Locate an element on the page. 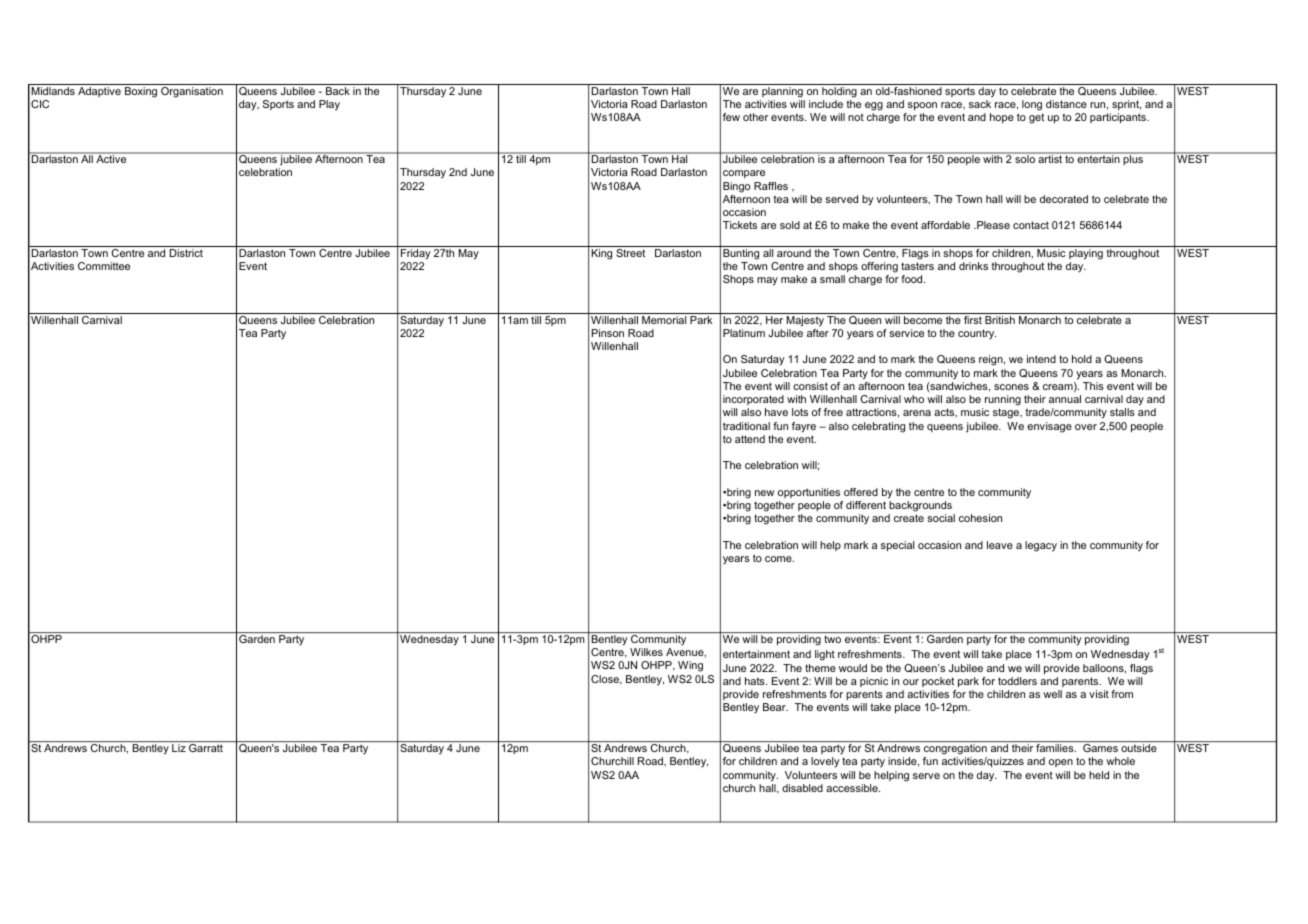 Image resolution: width=1308 pixels, height=924 pixels. other is located at coordinates (755, 117).
